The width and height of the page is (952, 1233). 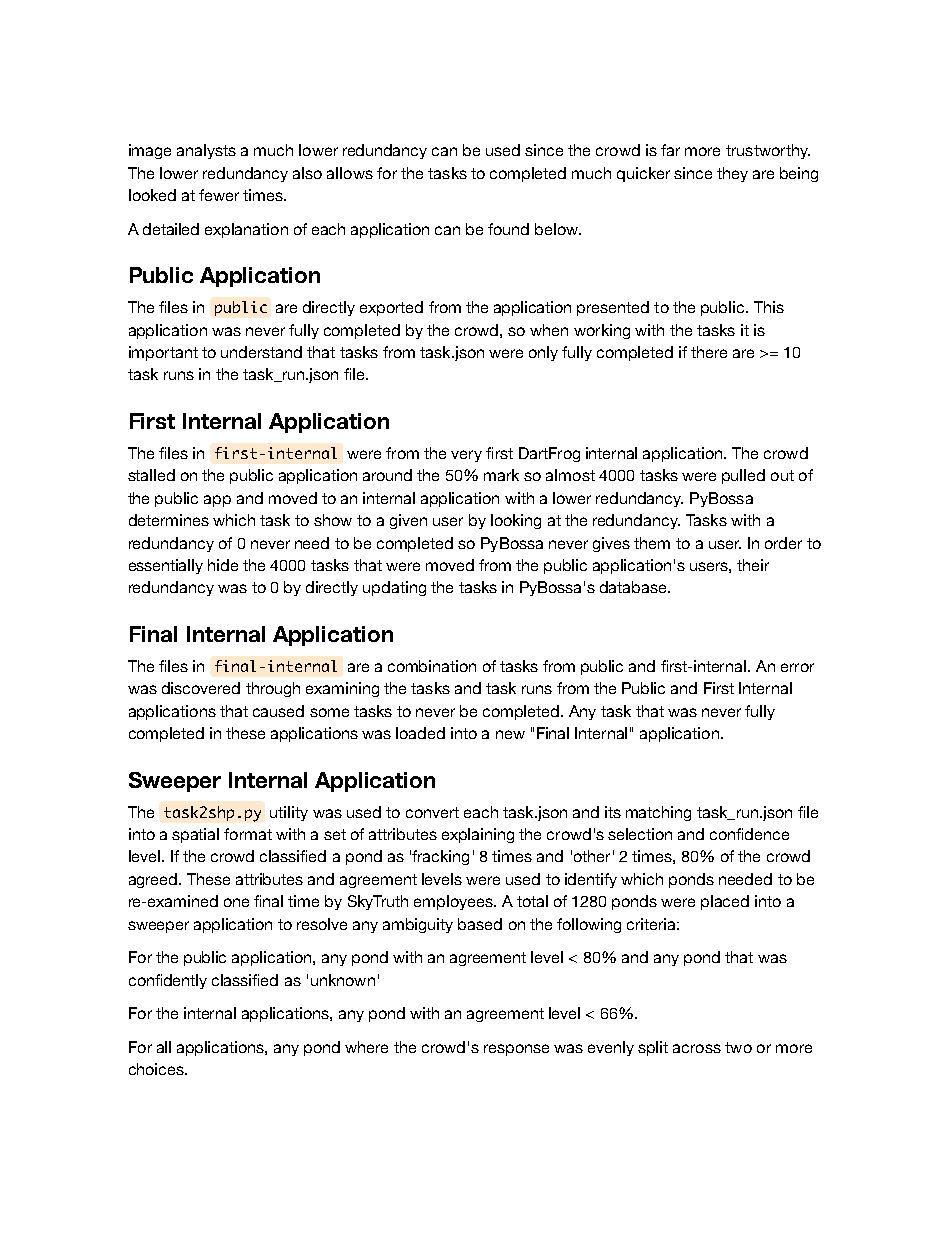 What do you see at coordinates (478, 835) in the page?
I see `explaining` at bounding box center [478, 835].
